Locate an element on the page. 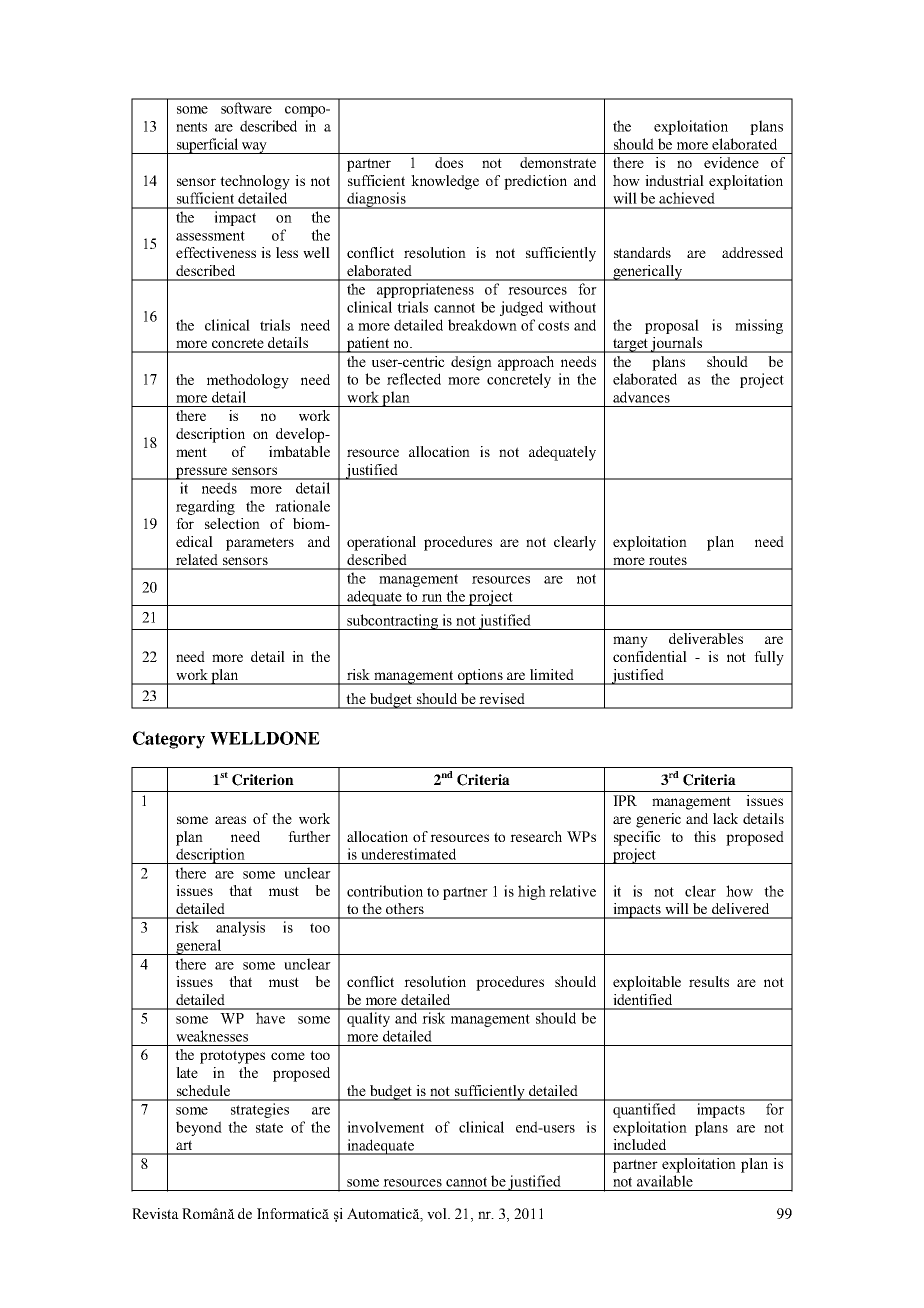 This document has width=924, height=1308. options is located at coordinates (480, 677).
